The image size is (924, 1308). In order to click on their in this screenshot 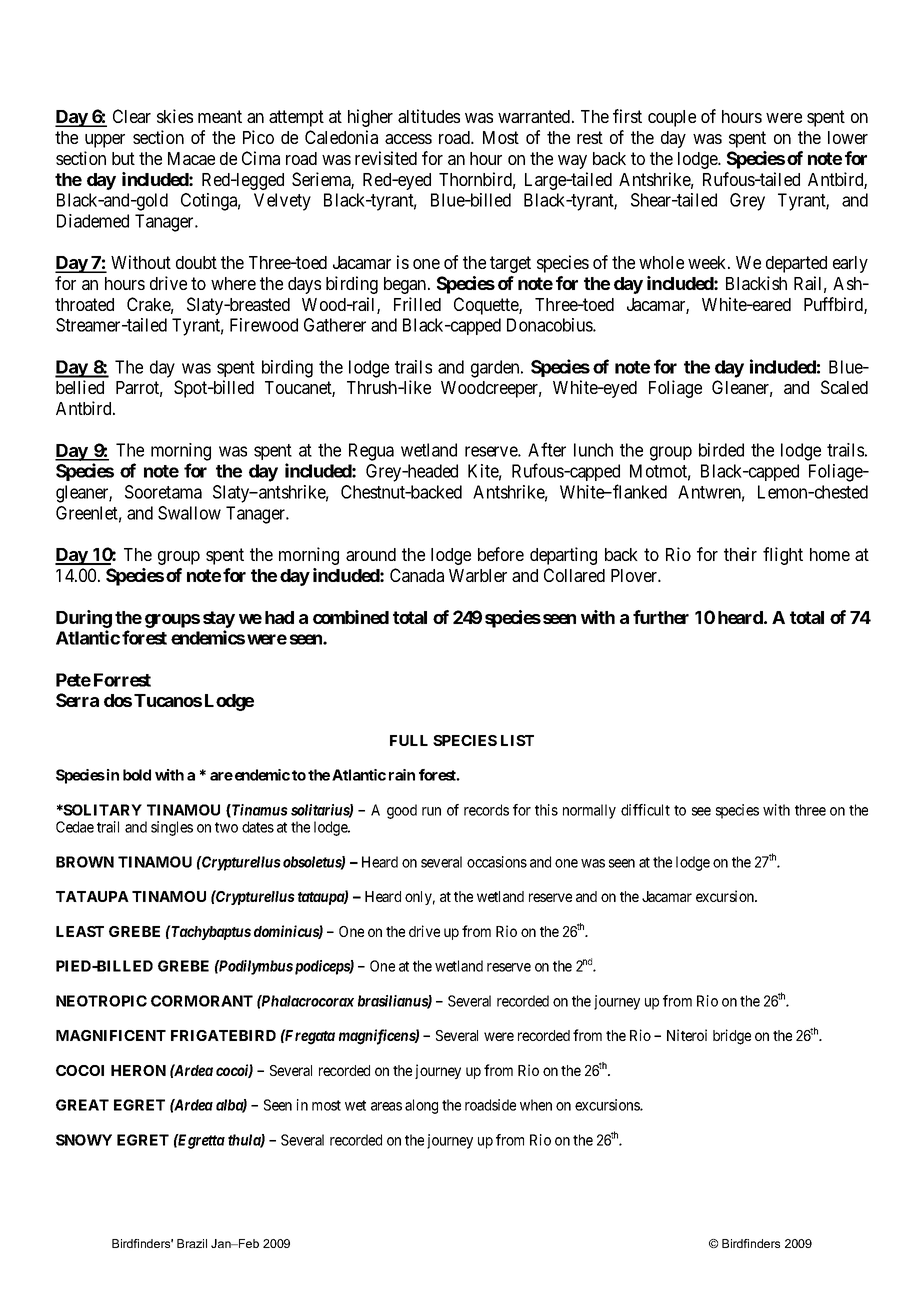, I will do `click(740, 554)`.
